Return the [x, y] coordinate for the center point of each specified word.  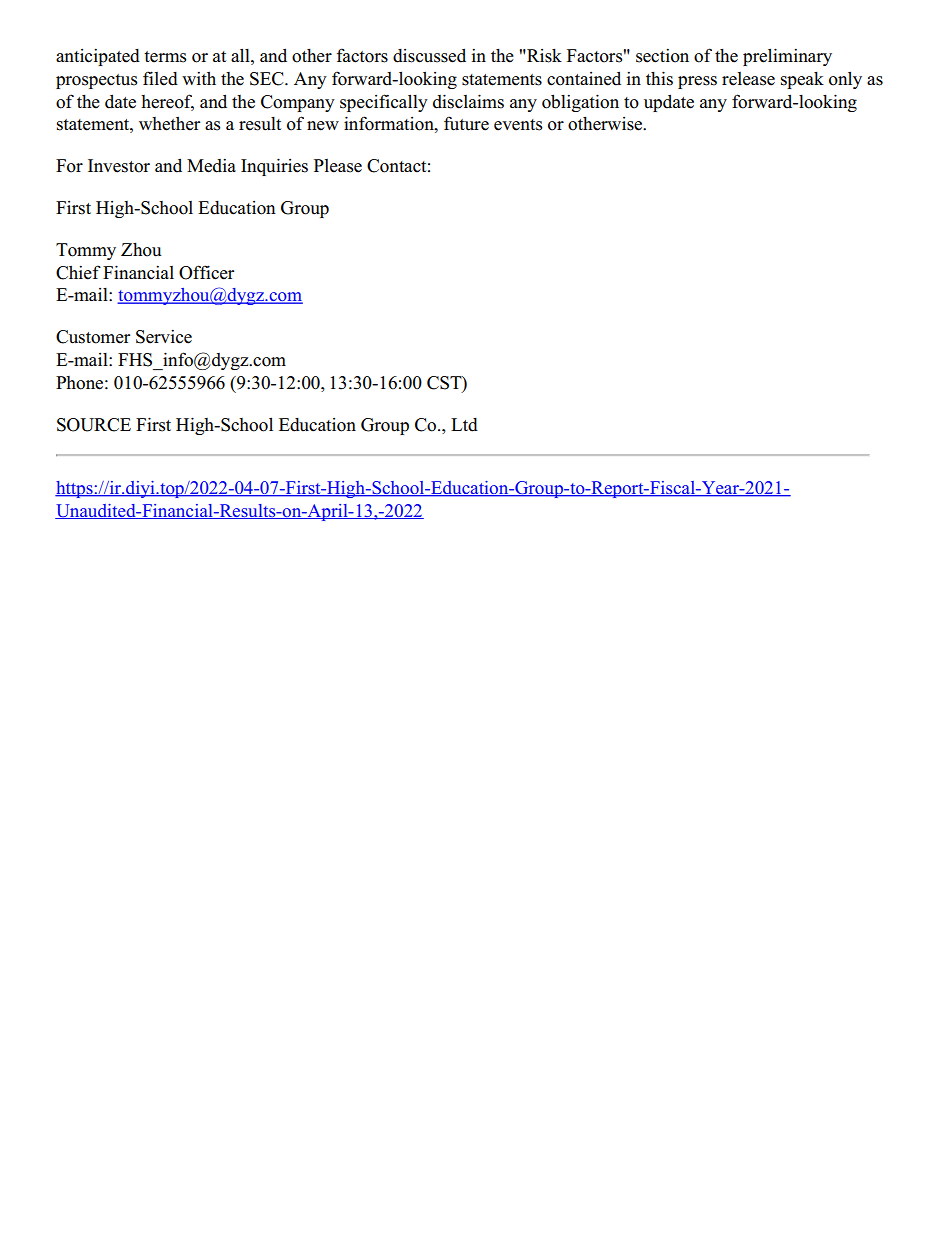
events [518, 125]
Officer [206, 272]
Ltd [464, 425]
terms [165, 57]
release [748, 79]
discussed [429, 55]
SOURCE [94, 425]
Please [338, 166]
